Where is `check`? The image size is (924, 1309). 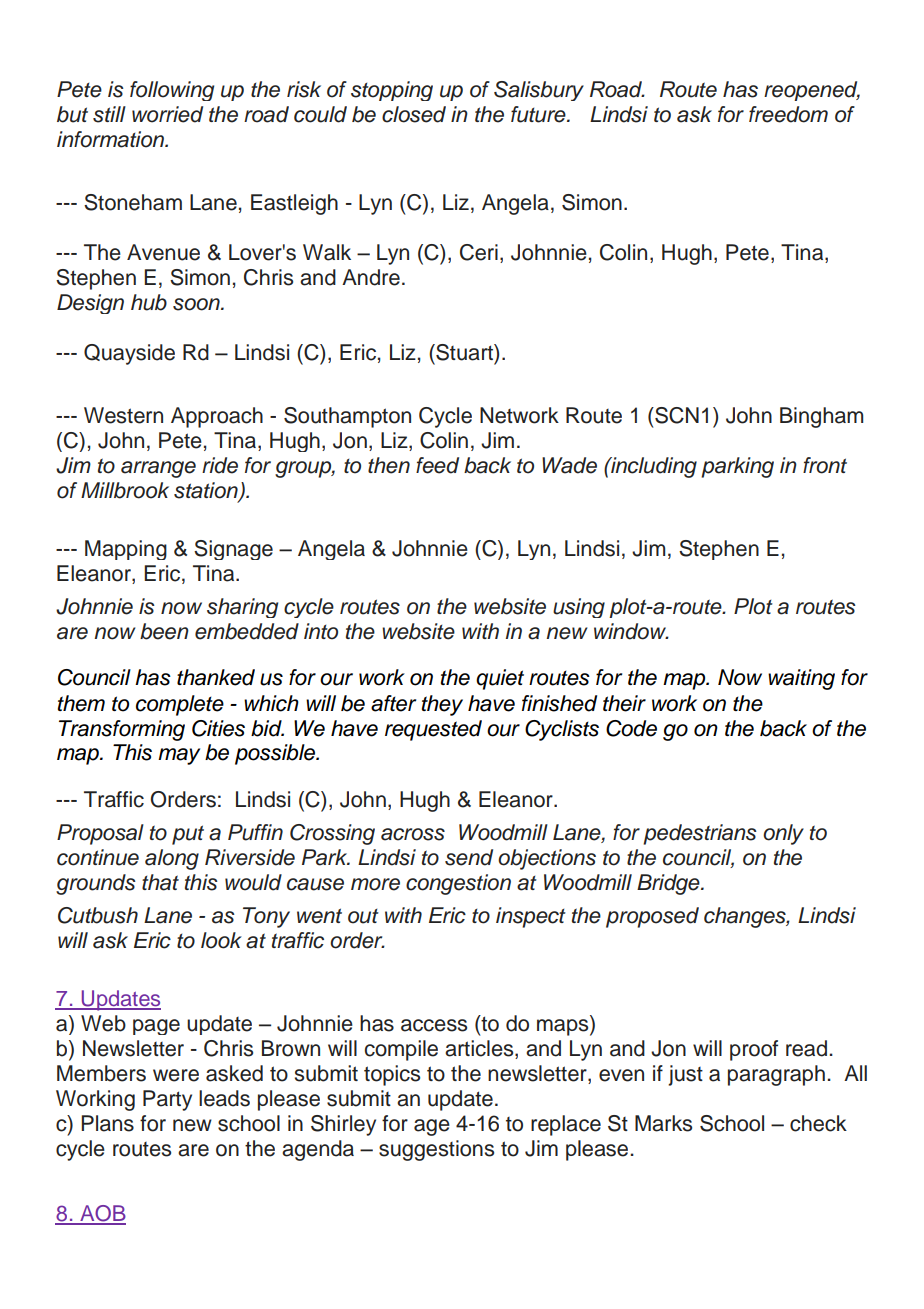
check is located at coordinates (818, 1123).
